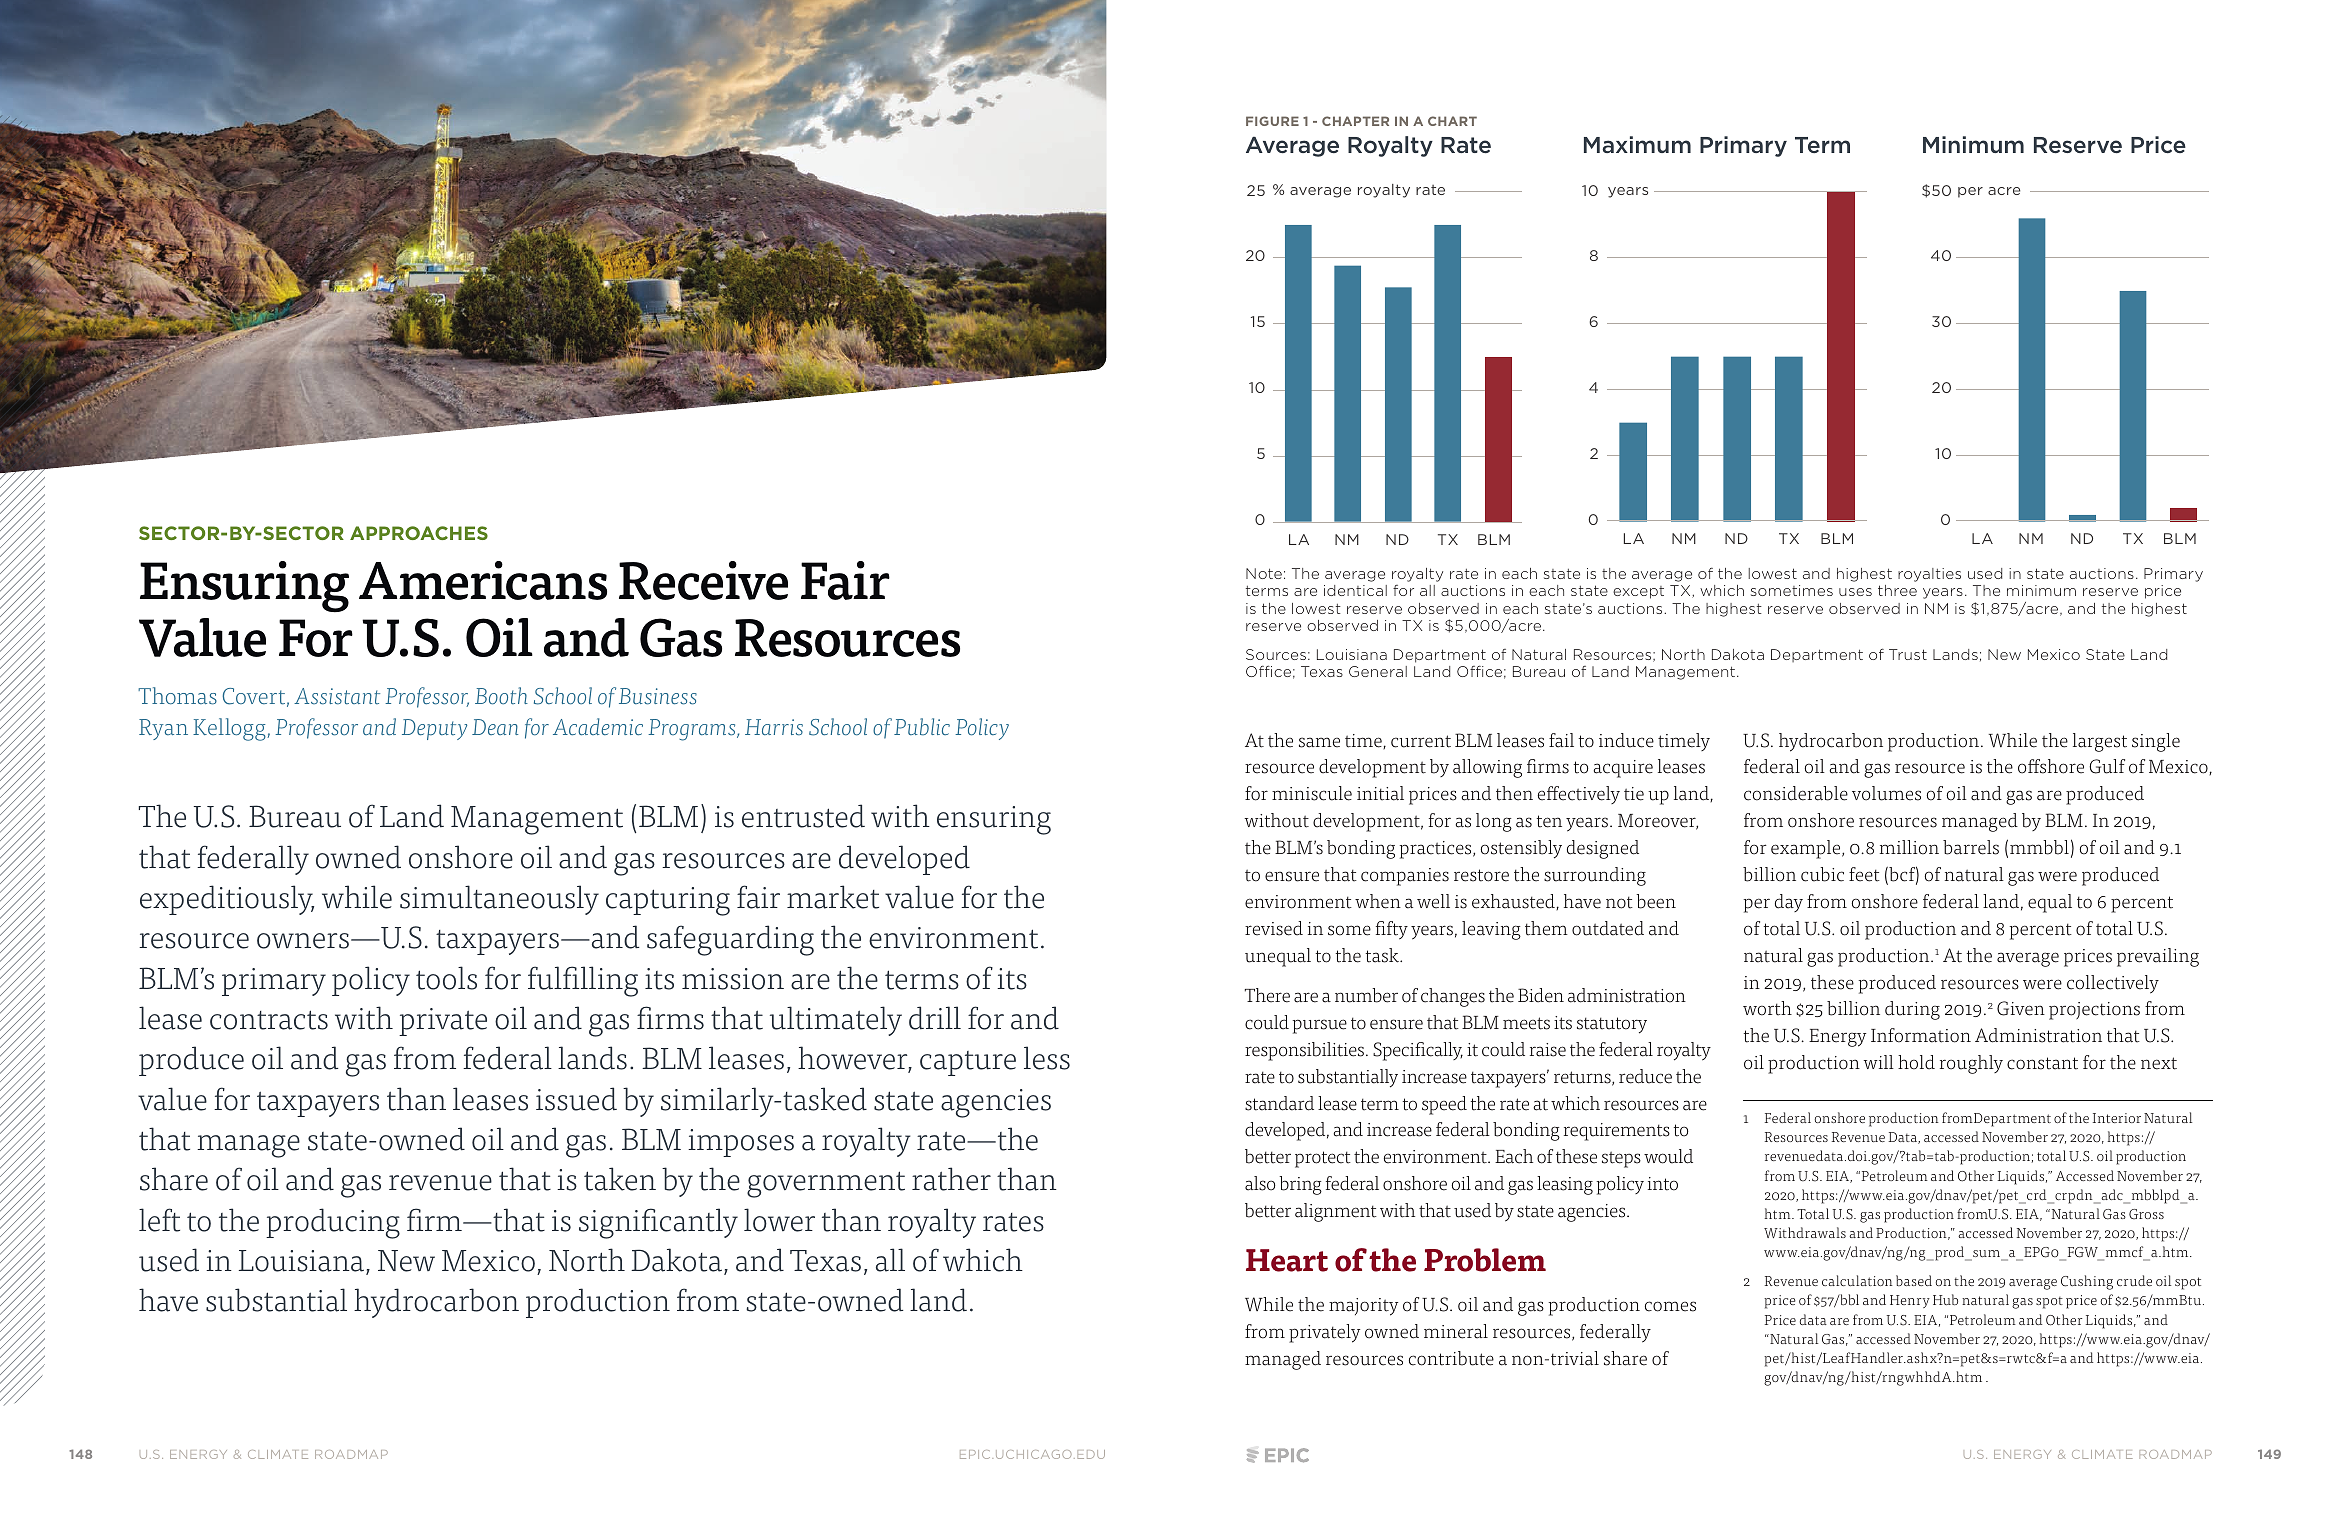  What do you see at coordinates (1789, 903) in the image?
I see `day` at bounding box center [1789, 903].
